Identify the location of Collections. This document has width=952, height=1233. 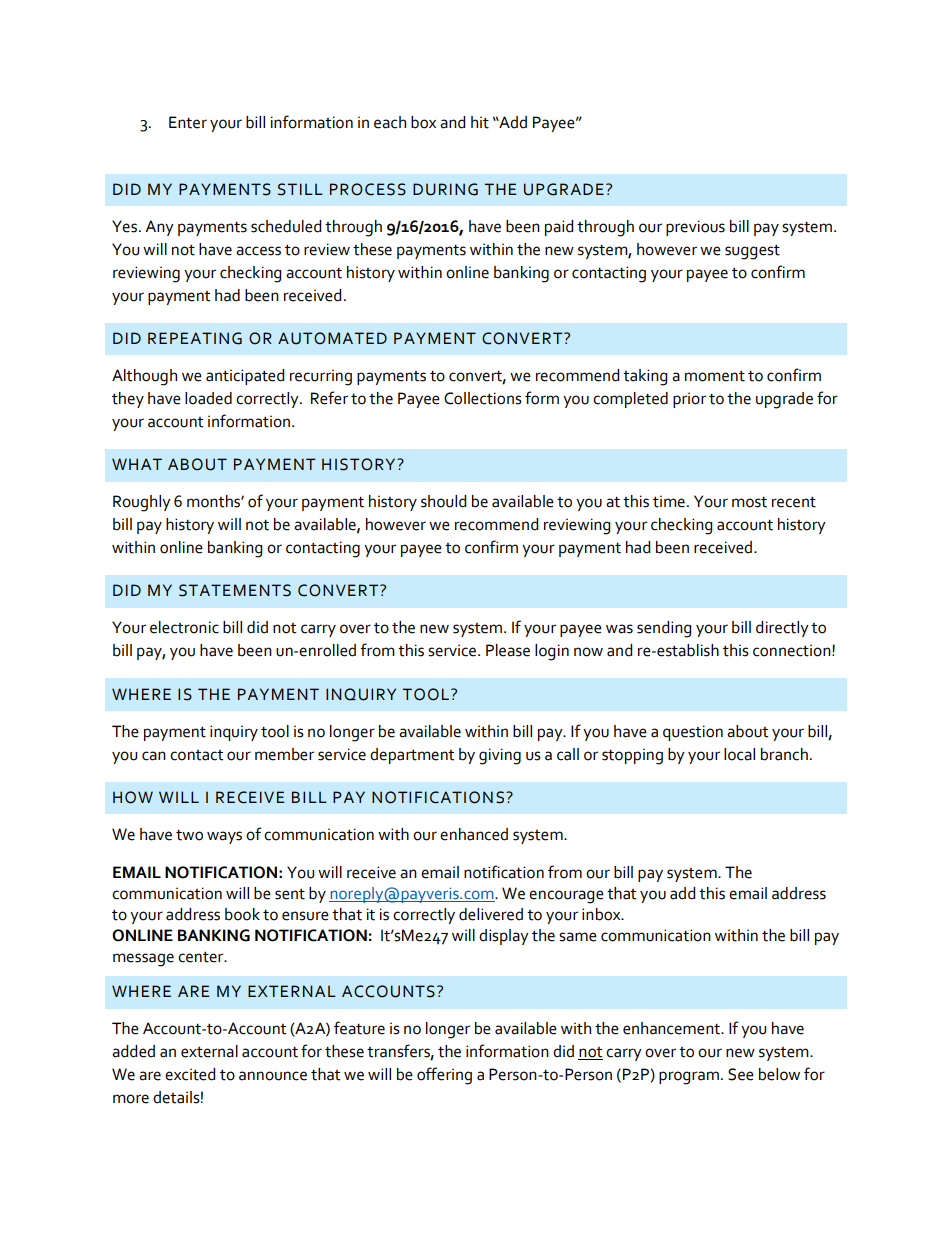
(483, 398).
